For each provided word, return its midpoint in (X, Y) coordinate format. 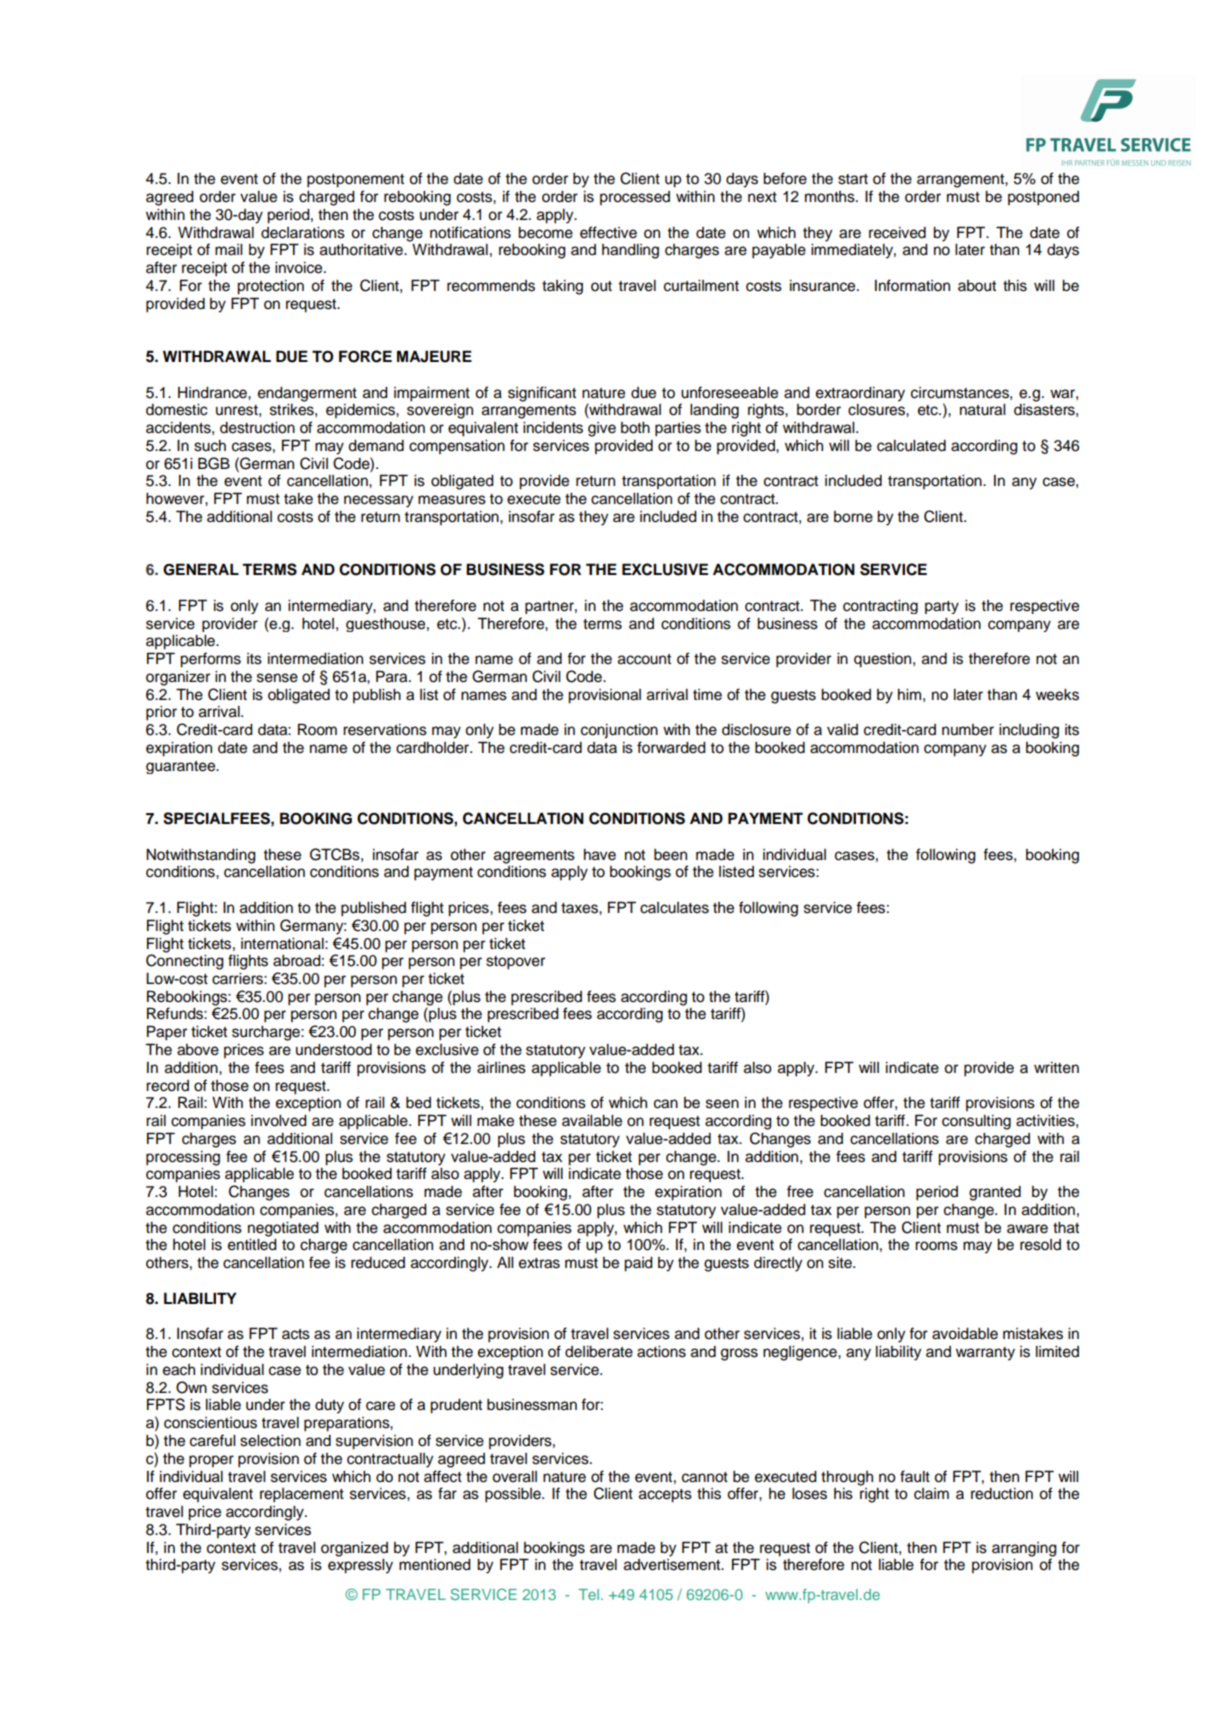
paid (638, 1264)
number (968, 730)
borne (853, 517)
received (897, 233)
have (600, 855)
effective (608, 232)
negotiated (283, 1229)
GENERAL (201, 569)
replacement (302, 1495)
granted (995, 1193)
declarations (303, 233)
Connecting (185, 961)
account (644, 659)
